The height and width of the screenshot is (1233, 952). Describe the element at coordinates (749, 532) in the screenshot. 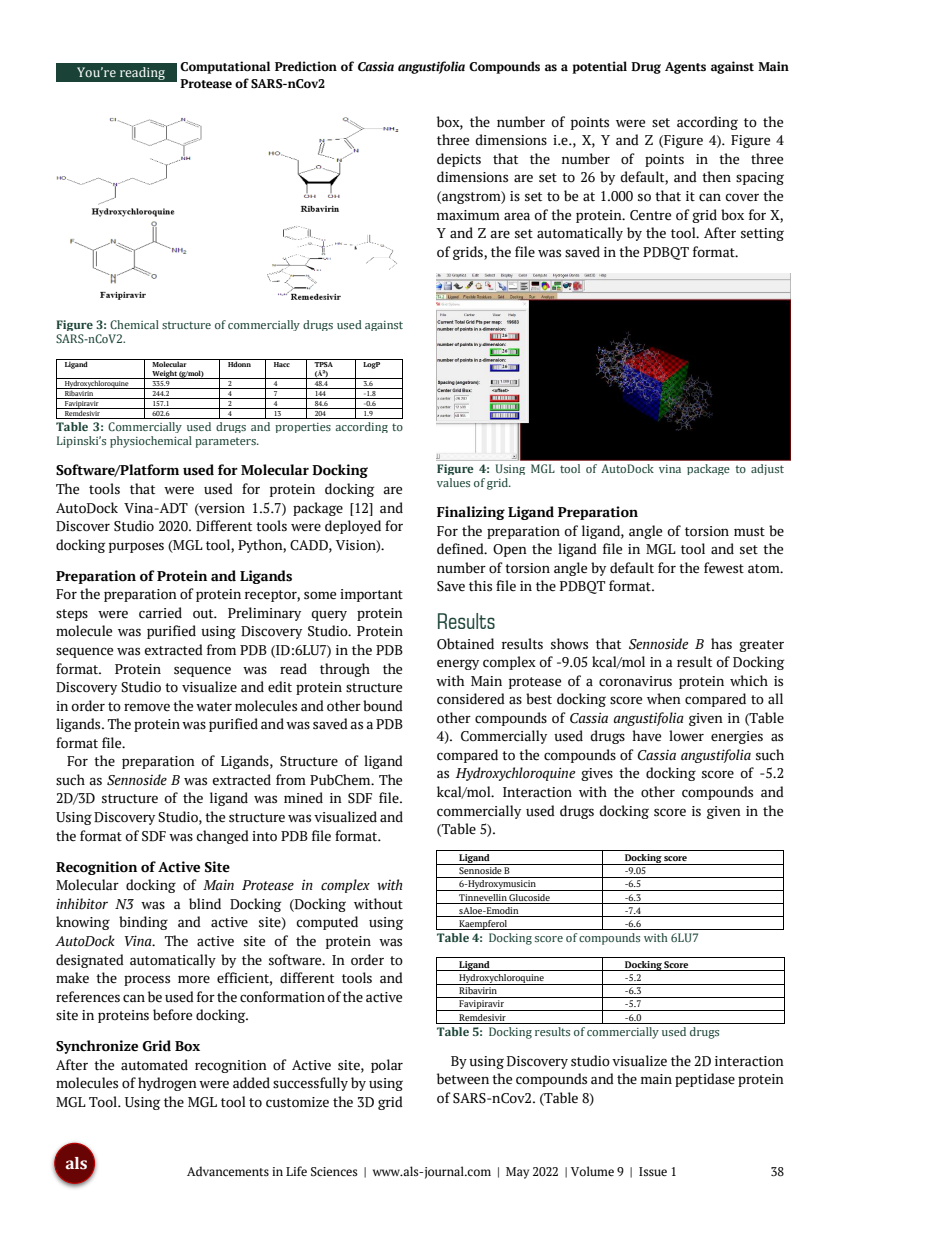

I see `must` at that location.
